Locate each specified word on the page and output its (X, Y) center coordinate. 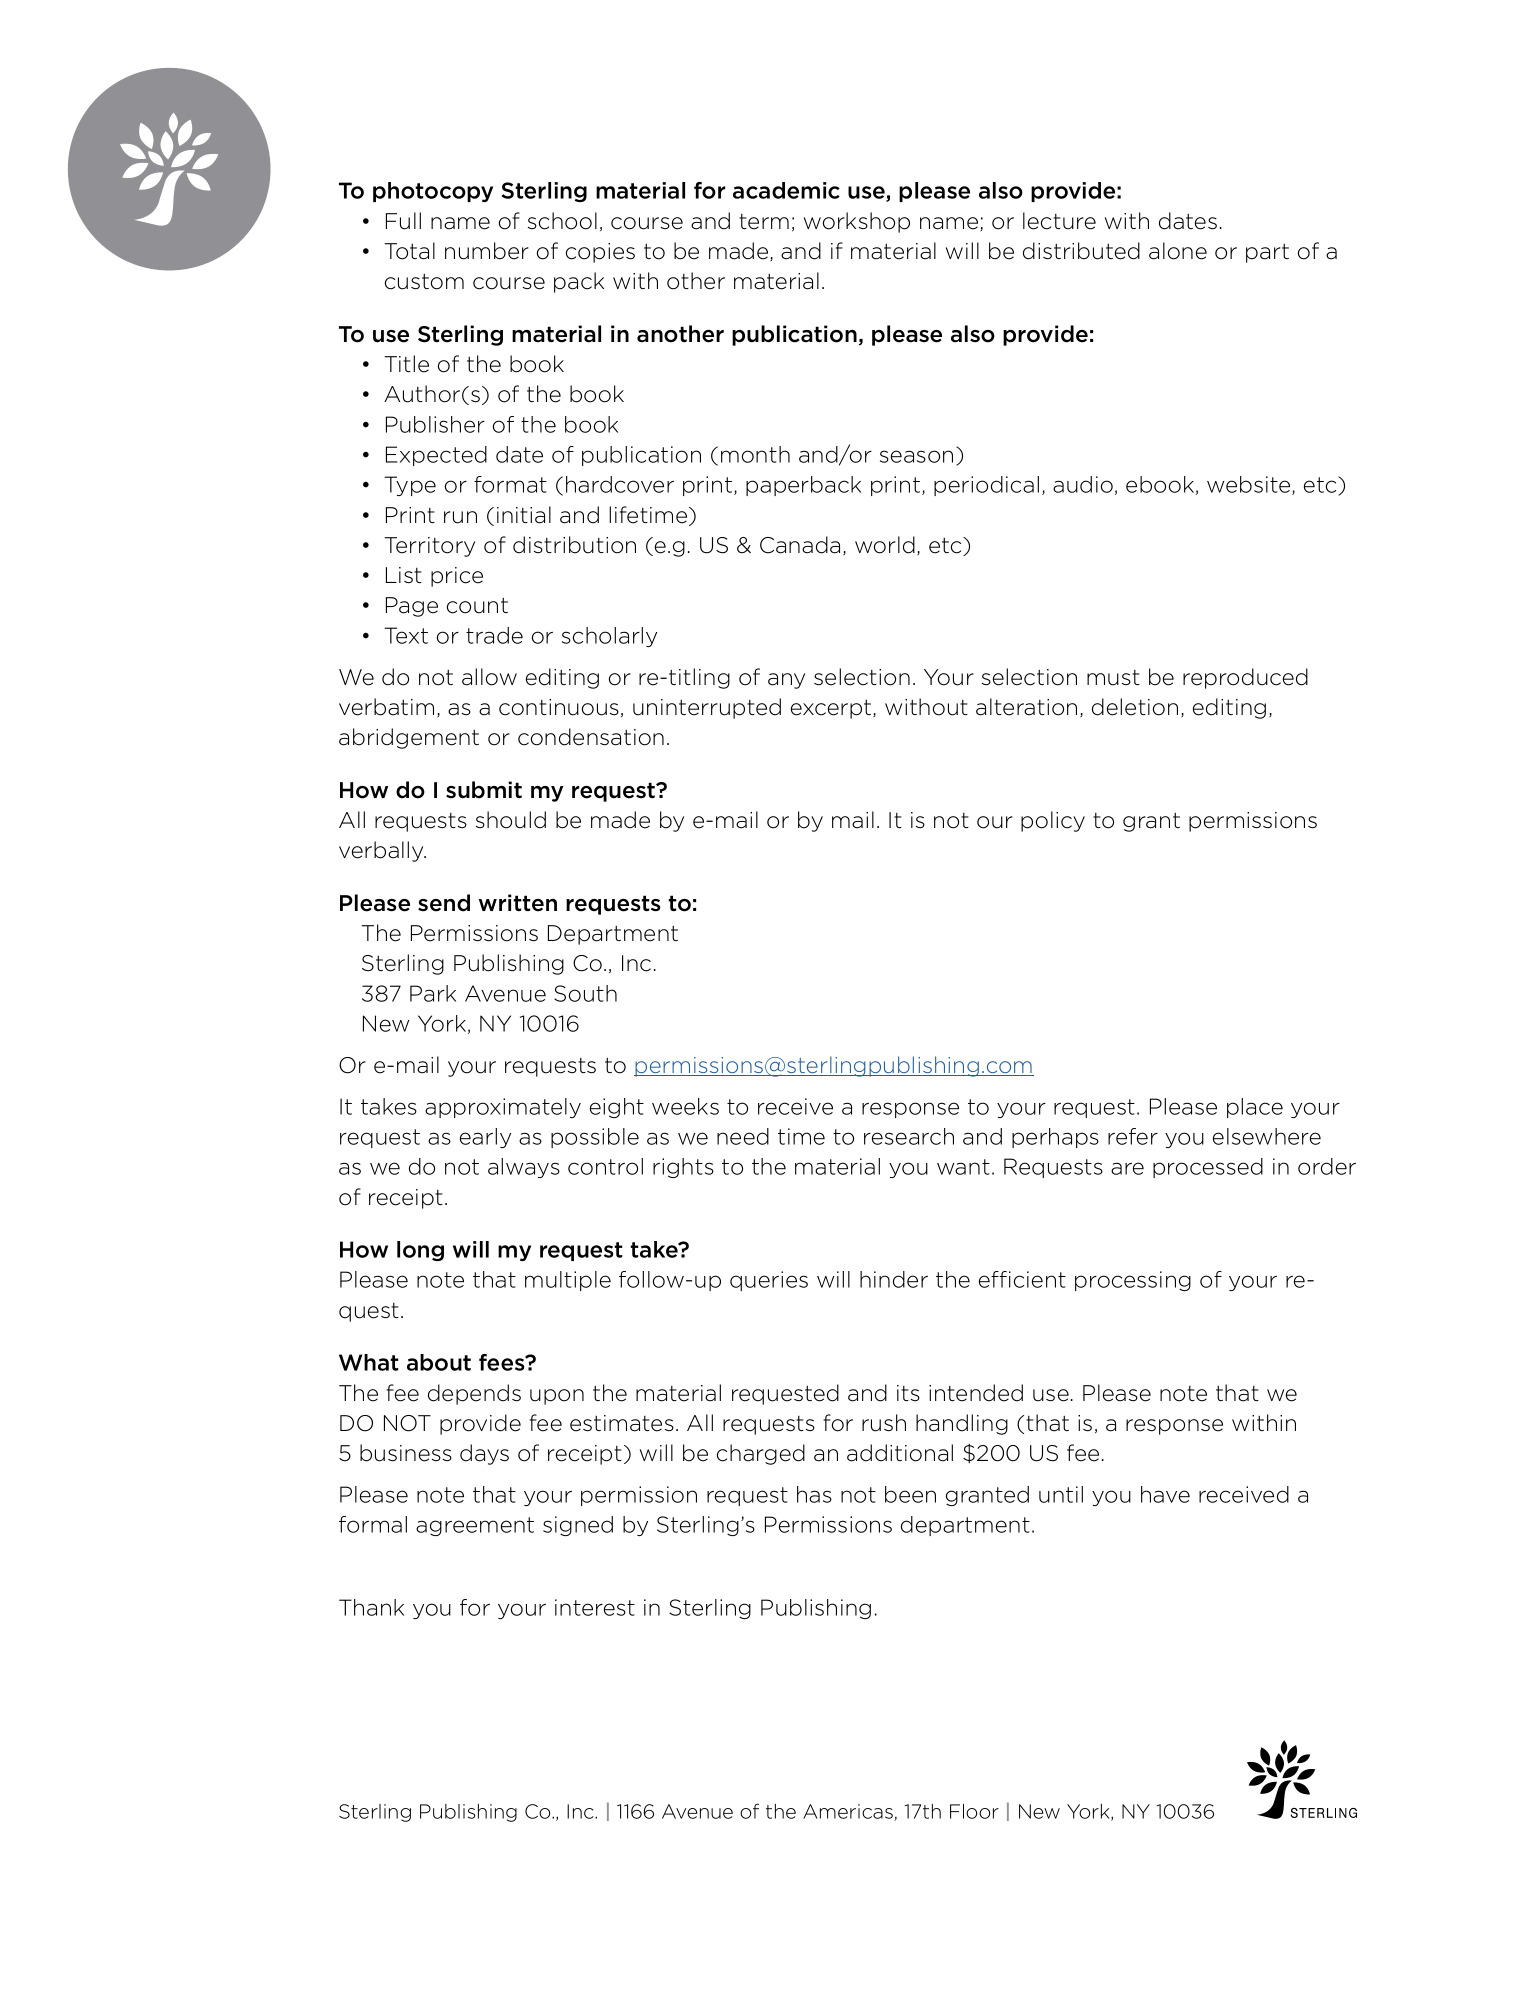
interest (595, 1607)
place (1255, 1108)
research (909, 1136)
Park (433, 993)
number (487, 251)
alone (1178, 251)
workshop (857, 222)
